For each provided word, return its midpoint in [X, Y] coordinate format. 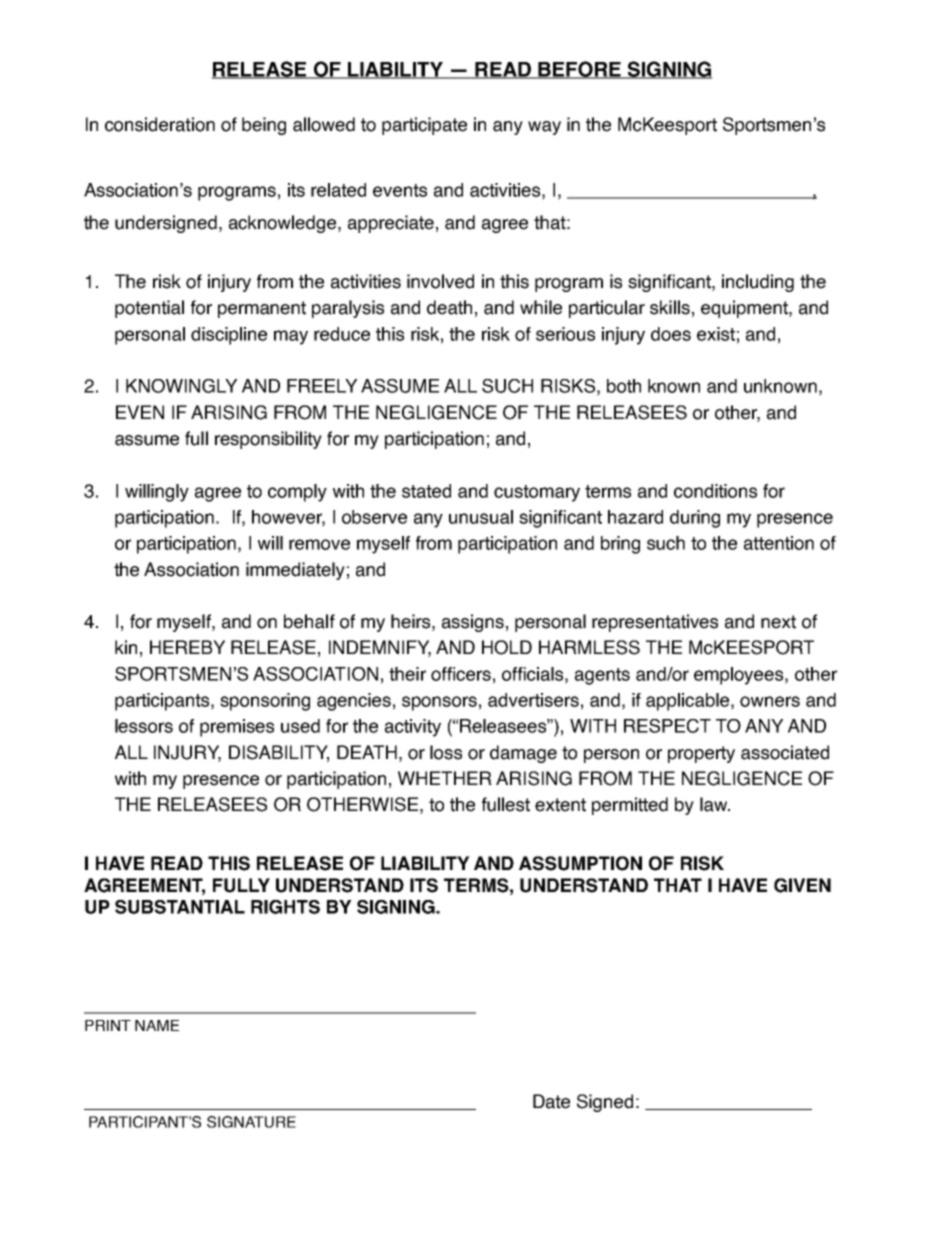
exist [716, 334]
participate [424, 126]
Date [551, 1101]
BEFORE [579, 70]
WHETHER [445, 778]
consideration [160, 124]
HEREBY [187, 647]
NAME [157, 1025]
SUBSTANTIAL [180, 907]
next [778, 622]
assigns [473, 623]
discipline [229, 336]
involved [440, 281]
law [714, 804]
